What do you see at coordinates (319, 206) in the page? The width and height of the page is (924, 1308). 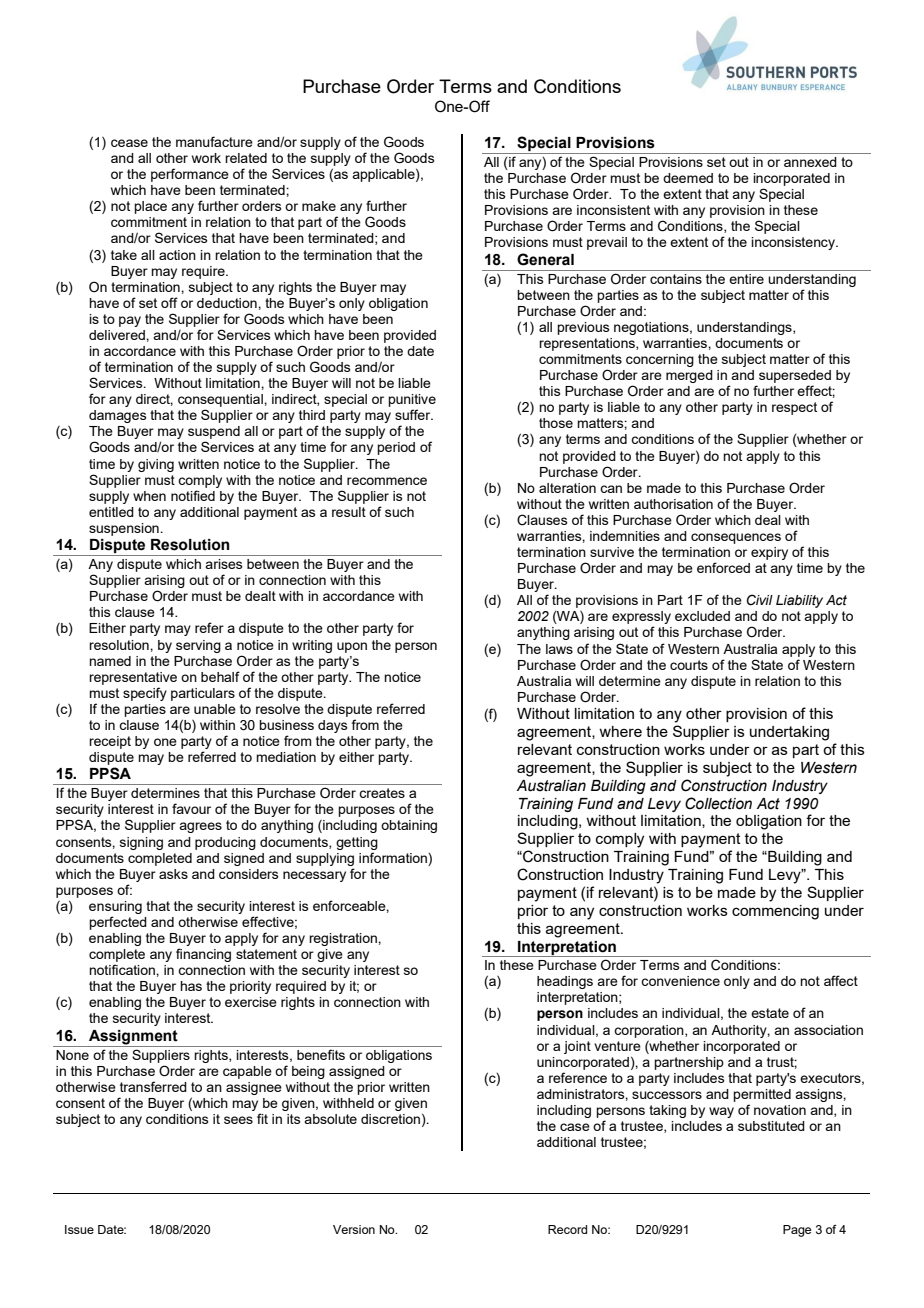 I see `make` at bounding box center [319, 206].
